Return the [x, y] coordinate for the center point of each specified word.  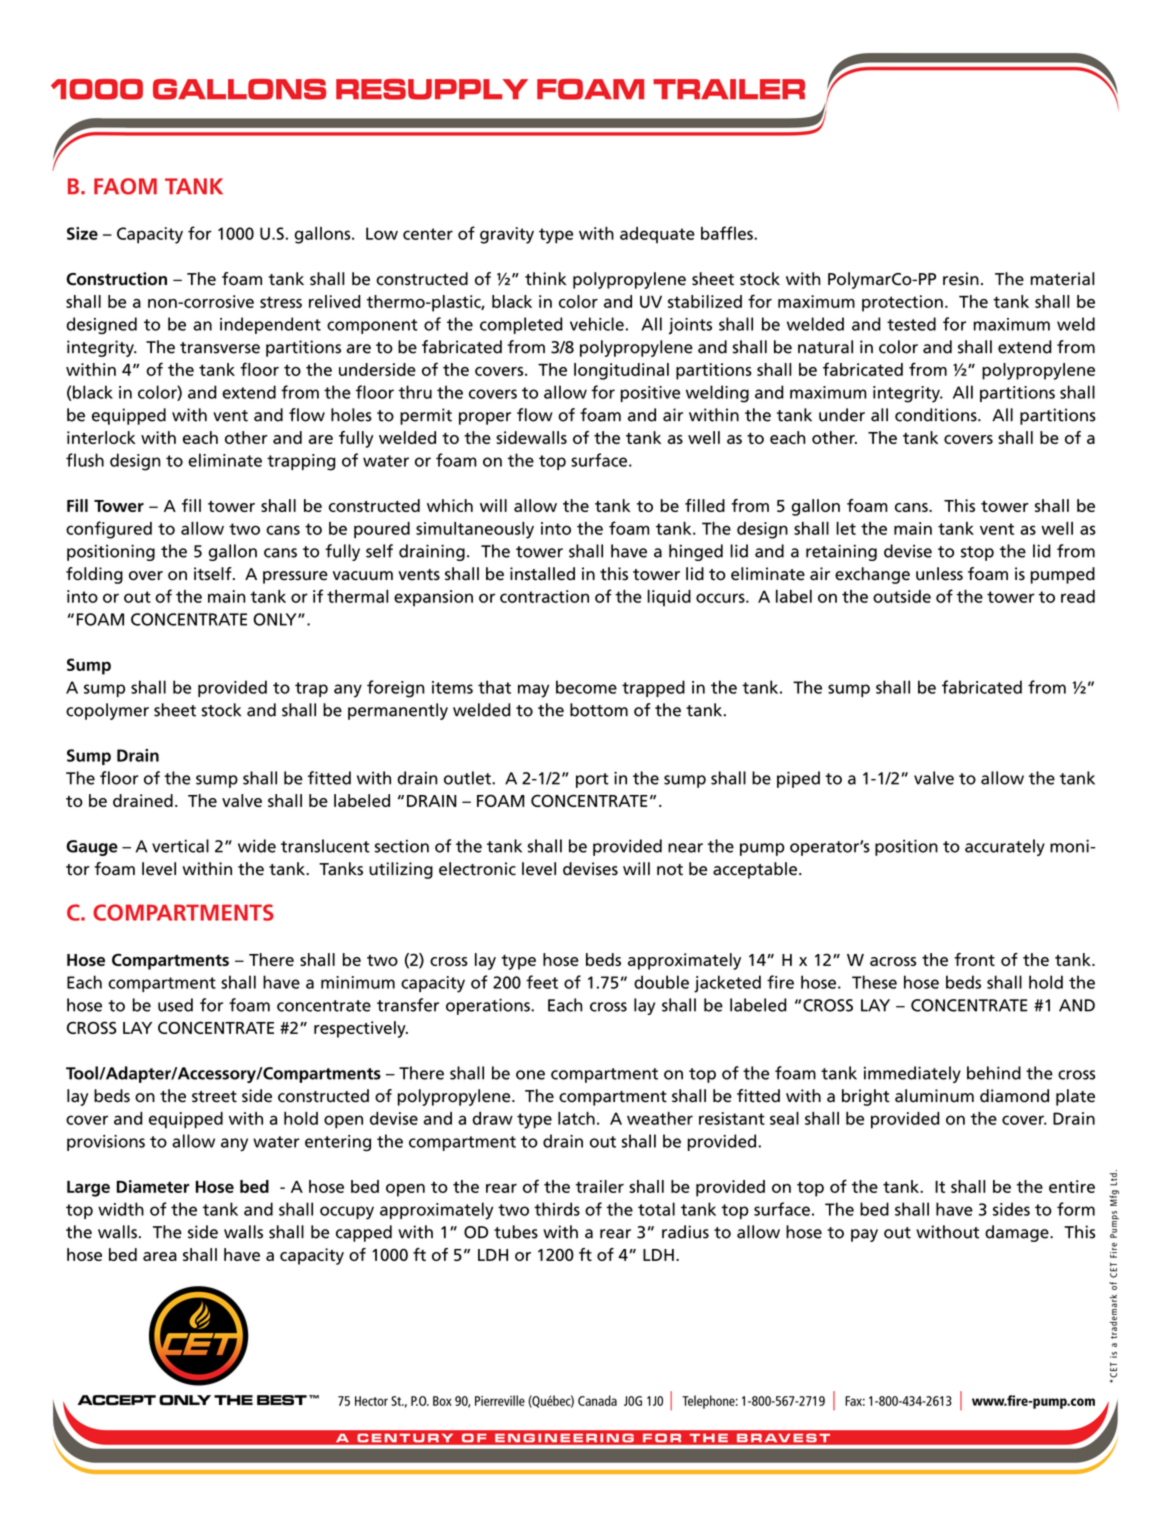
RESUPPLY [432, 89]
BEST [282, 1400]
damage [1018, 1233]
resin [961, 279]
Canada [597, 1400]
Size [82, 233]
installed [542, 574]
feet [542, 982]
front [974, 959]
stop [977, 553]
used [175, 1005]
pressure [295, 577]
